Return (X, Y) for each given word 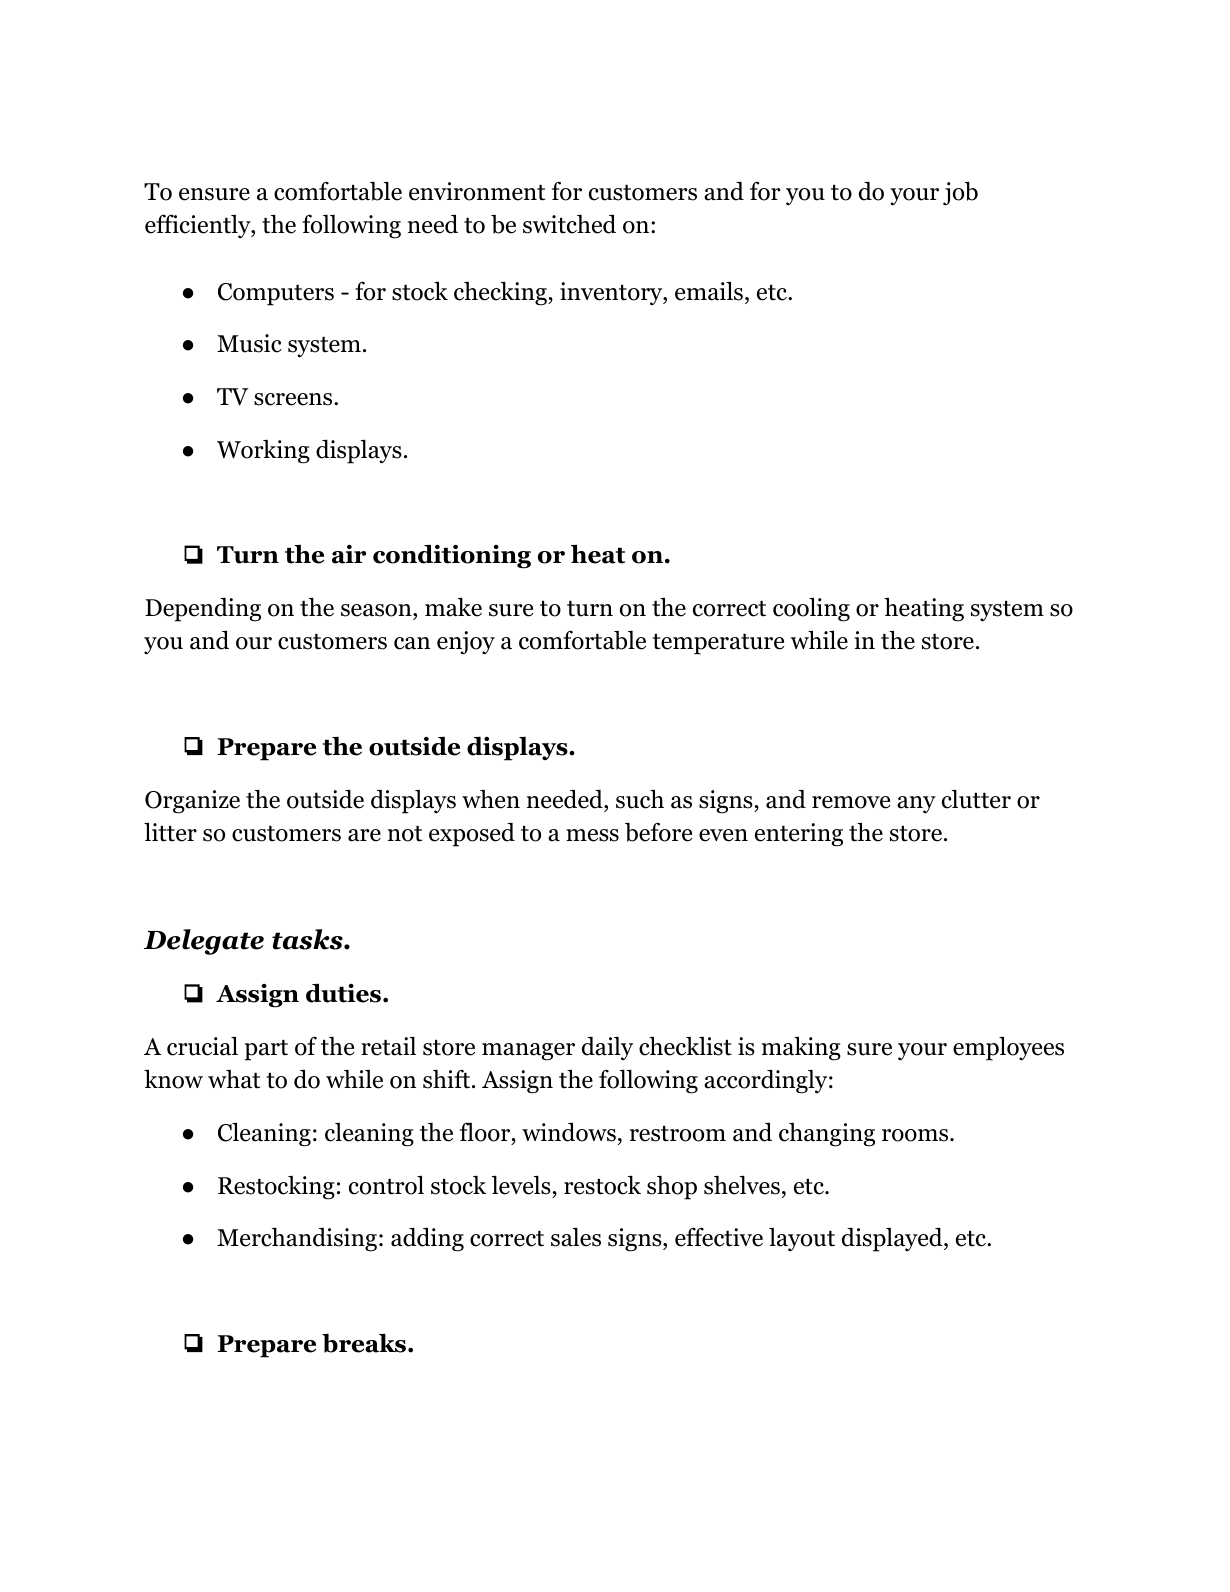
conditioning (452, 556)
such (640, 799)
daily (607, 1048)
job (960, 193)
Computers (276, 294)
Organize (192, 802)
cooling (811, 609)
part (266, 1050)
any (916, 804)
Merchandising (297, 1239)
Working (263, 452)
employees (1008, 1048)
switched (569, 224)
